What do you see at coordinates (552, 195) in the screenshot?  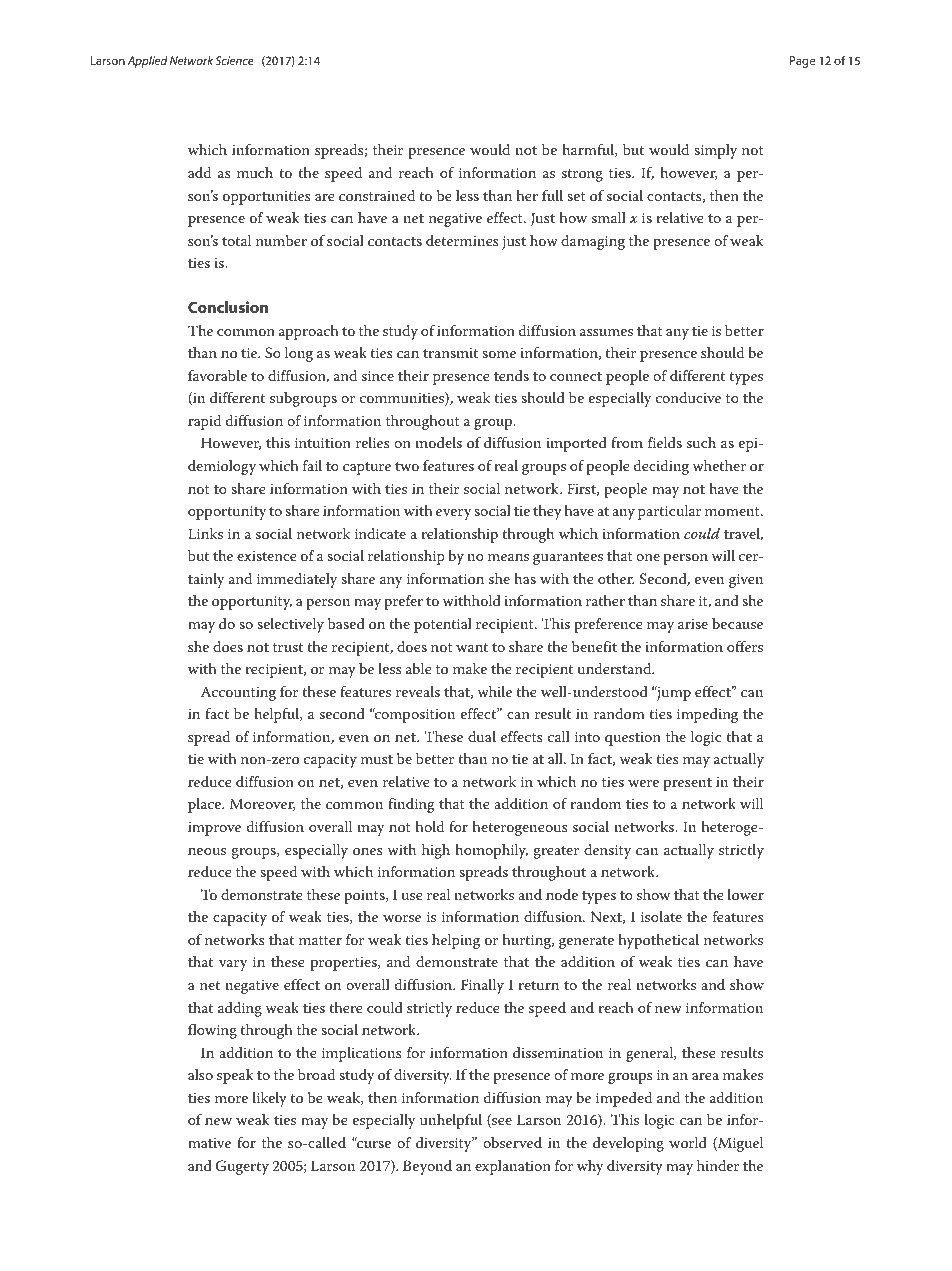 I see `full` at bounding box center [552, 195].
